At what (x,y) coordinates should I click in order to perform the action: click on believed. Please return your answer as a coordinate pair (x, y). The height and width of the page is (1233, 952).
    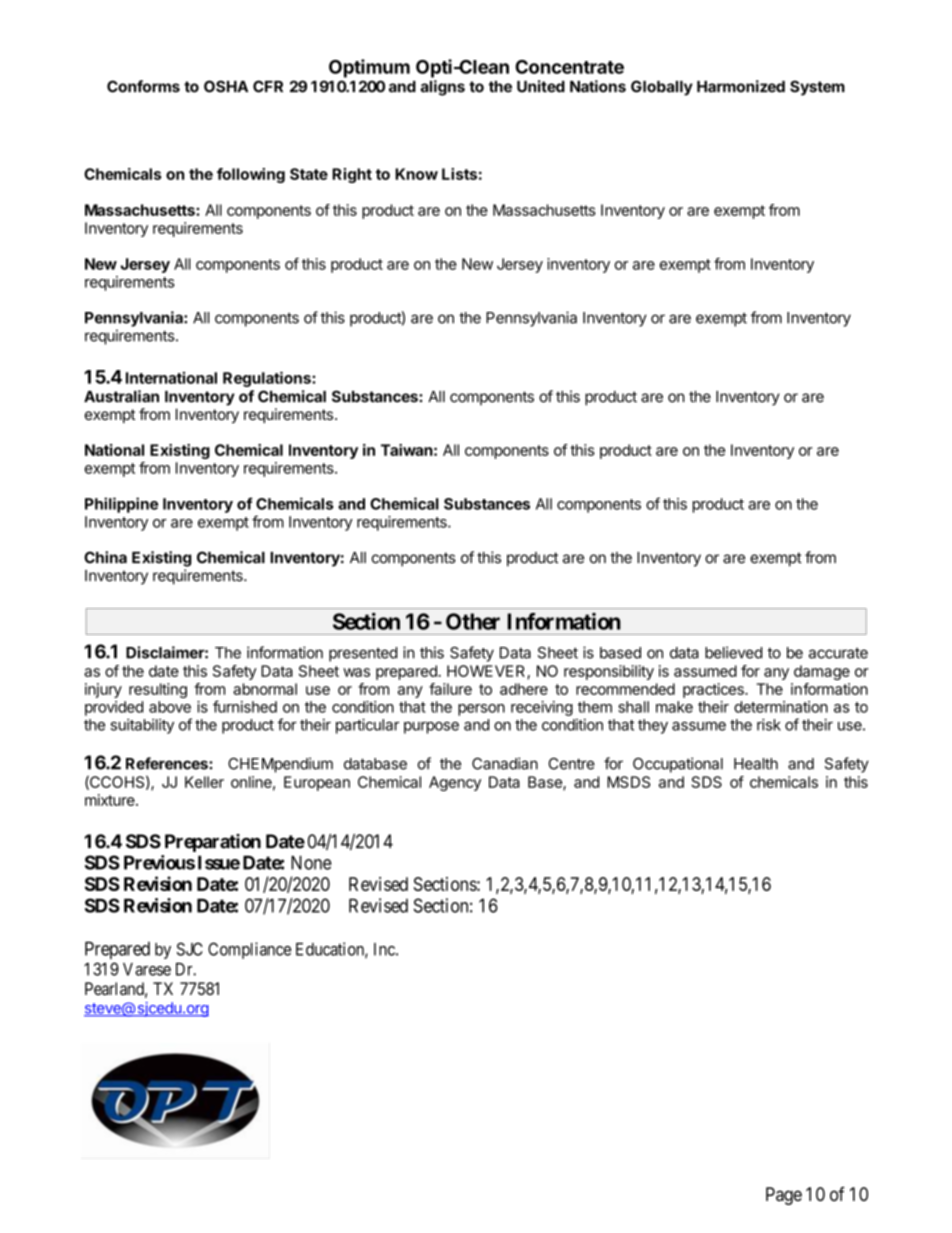
    Looking at the image, I should click on (733, 652).
